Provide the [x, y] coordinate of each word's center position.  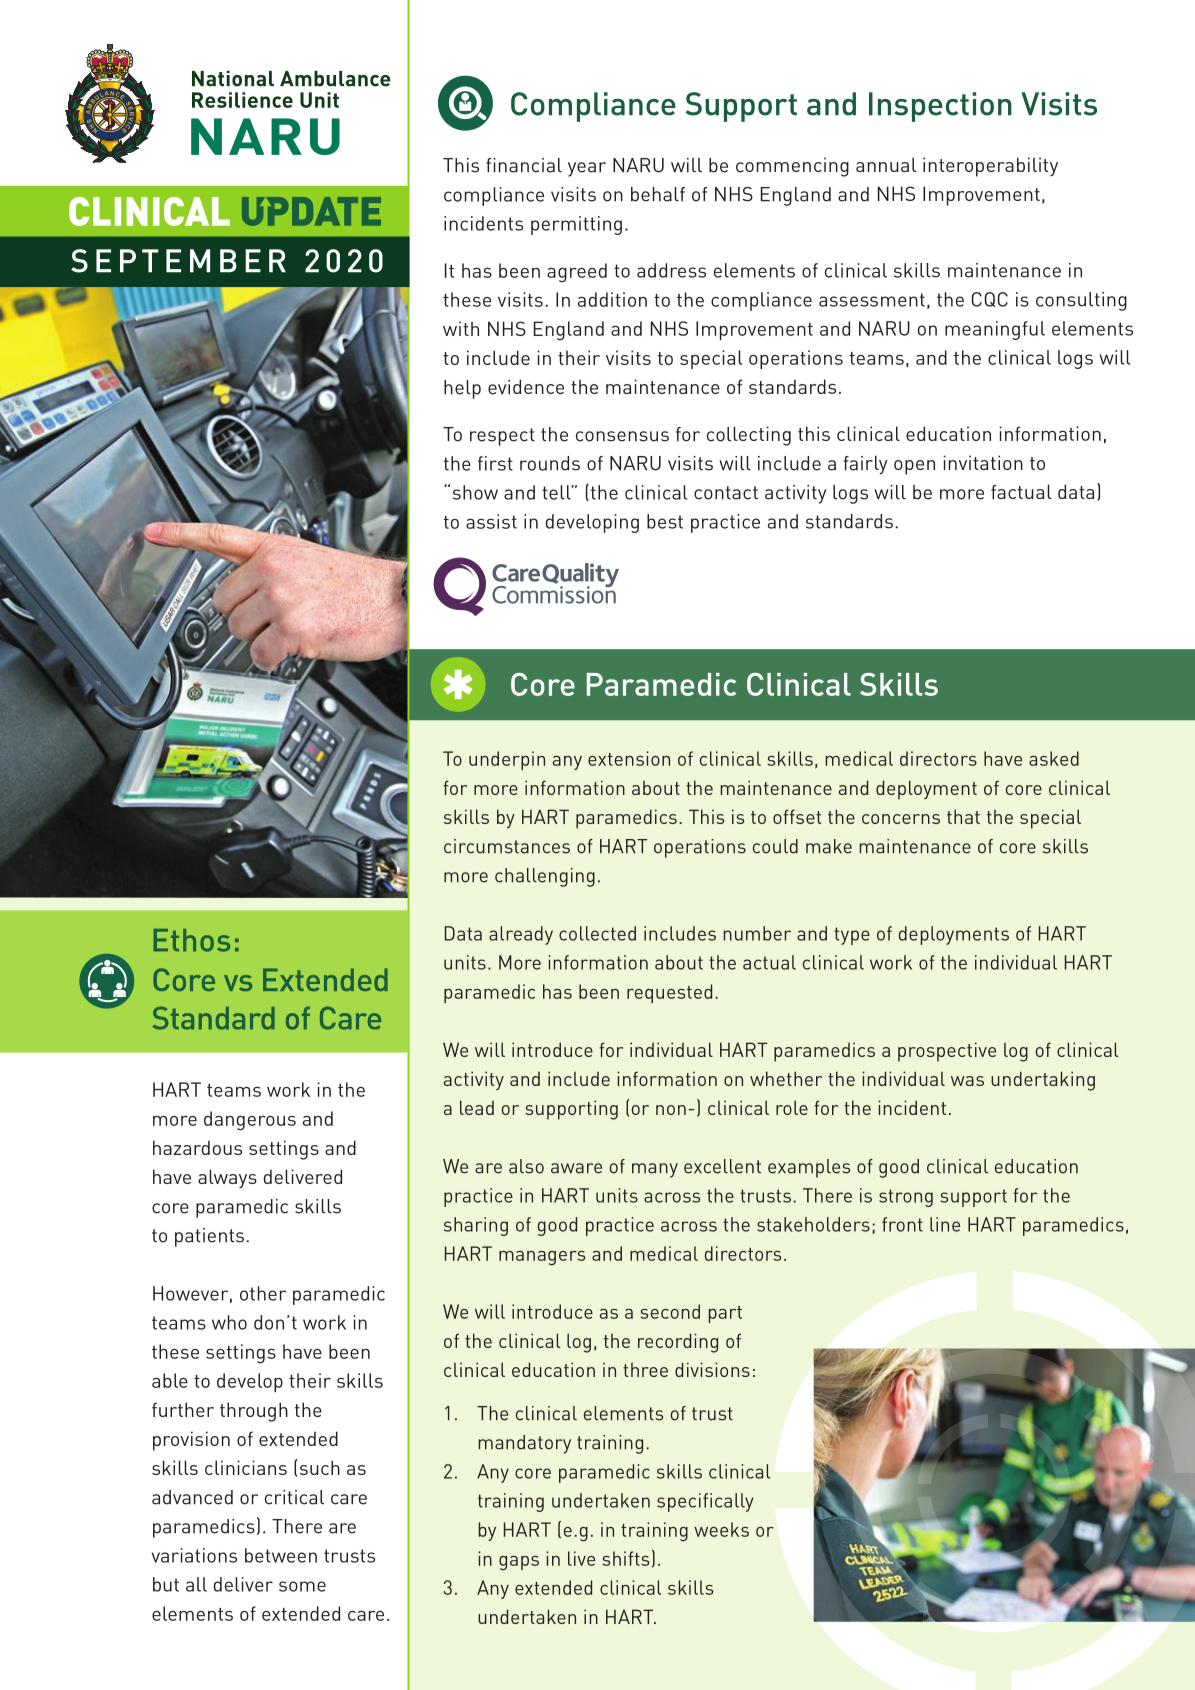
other [263, 1293]
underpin [507, 760]
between [281, 1555]
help [462, 389]
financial [524, 165]
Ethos [192, 940]
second [670, 1311]
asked [1054, 758]
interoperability [990, 167]
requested [669, 993]
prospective [947, 1052]
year [587, 169]
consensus [622, 436]
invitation [983, 462]
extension [629, 758]
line [945, 1224]
